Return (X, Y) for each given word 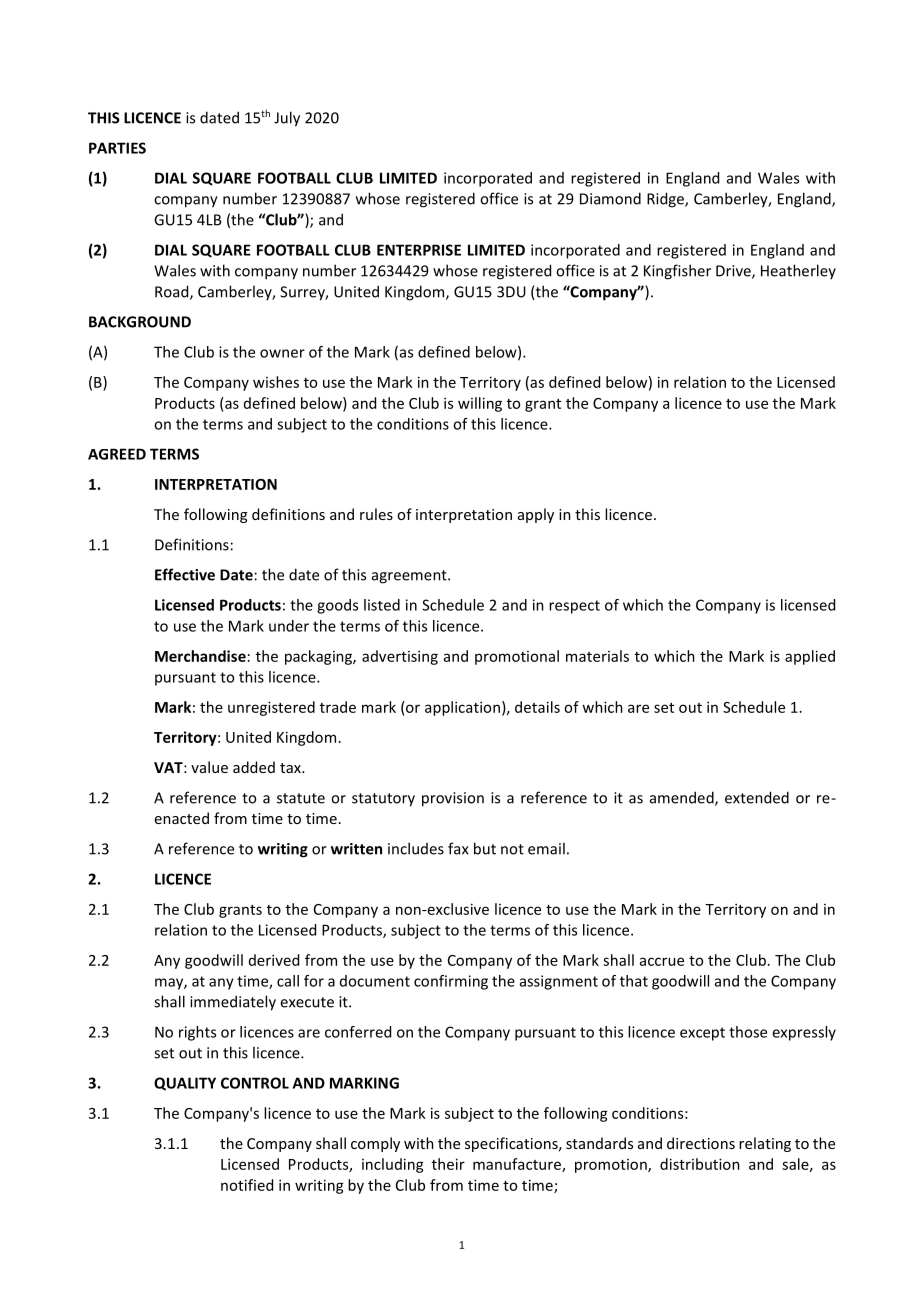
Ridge (666, 200)
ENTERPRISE (419, 250)
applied (810, 657)
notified (247, 1185)
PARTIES (117, 148)
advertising (400, 657)
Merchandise (200, 656)
